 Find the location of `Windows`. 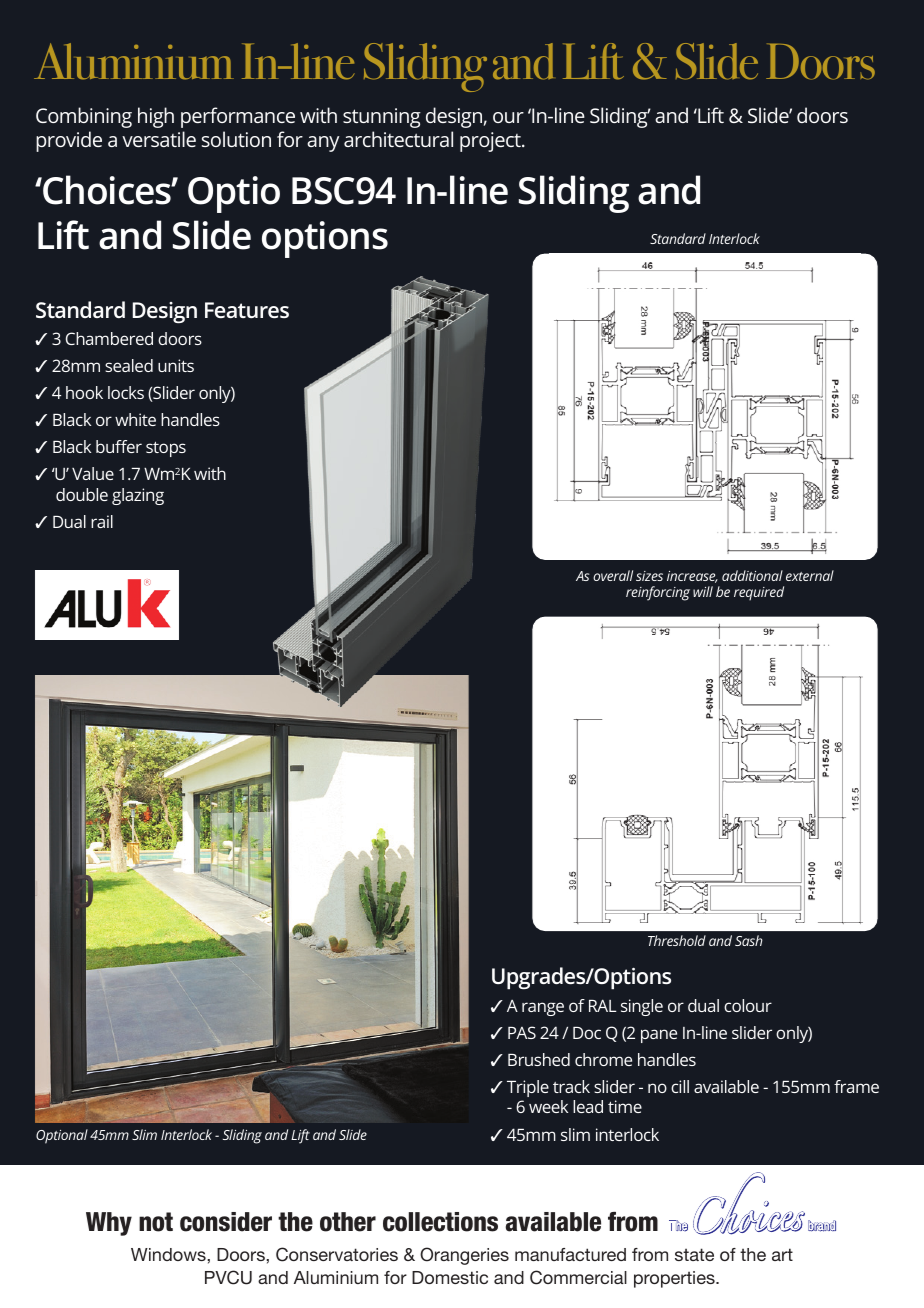

Windows is located at coordinates (169, 1254).
